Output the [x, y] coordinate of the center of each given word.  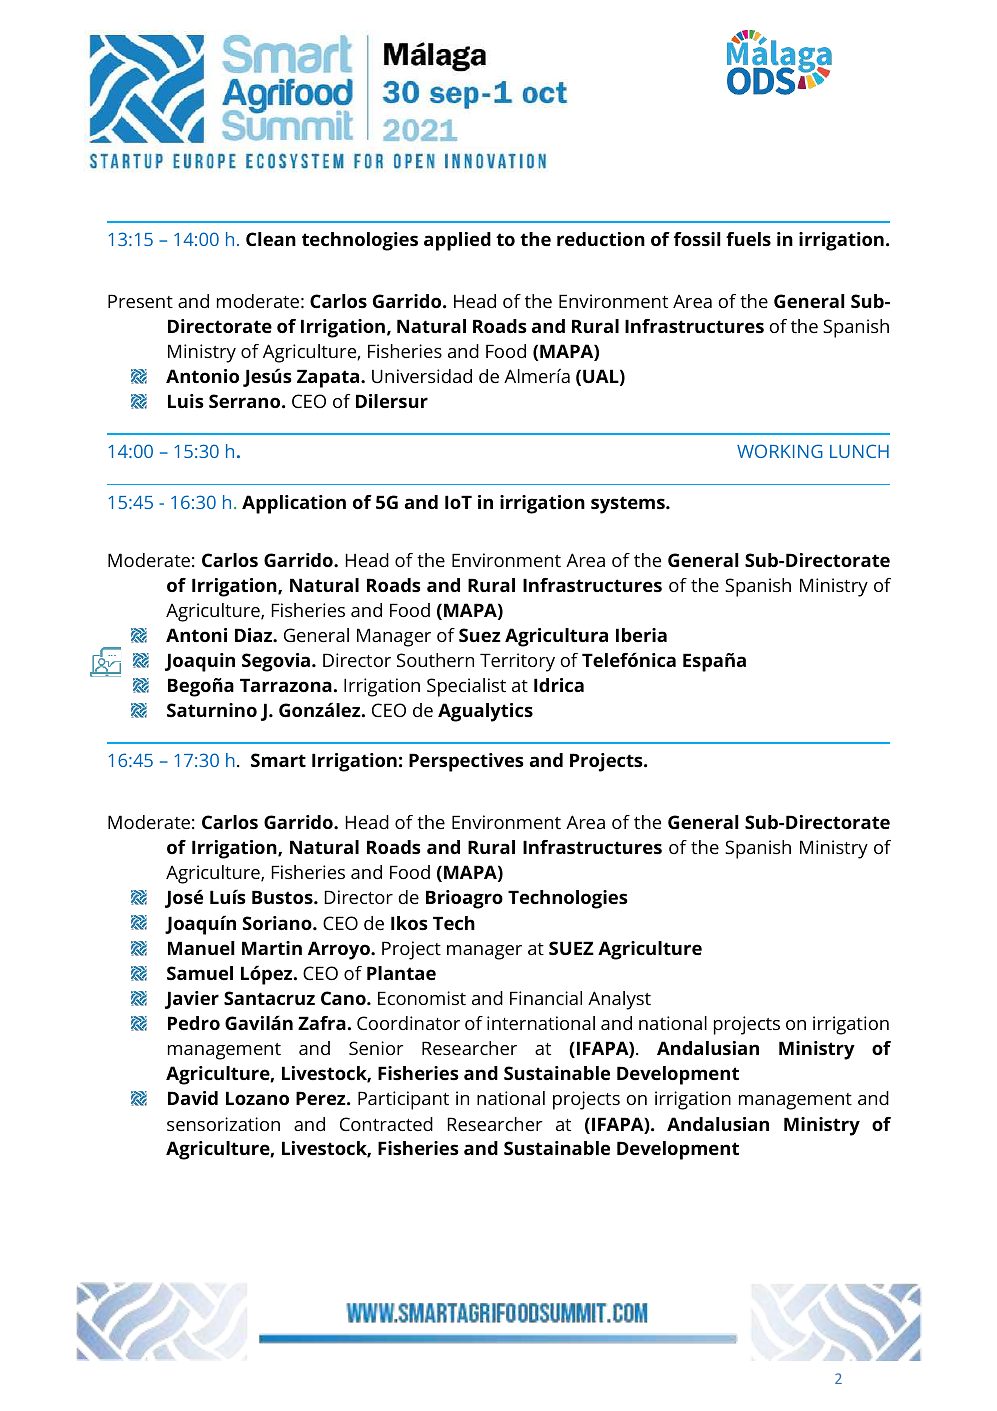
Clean [271, 239]
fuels [748, 239]
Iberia [641, 635]
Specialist [466, 687]
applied [457, 241]
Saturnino [212, 710]
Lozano [257, 1098]
